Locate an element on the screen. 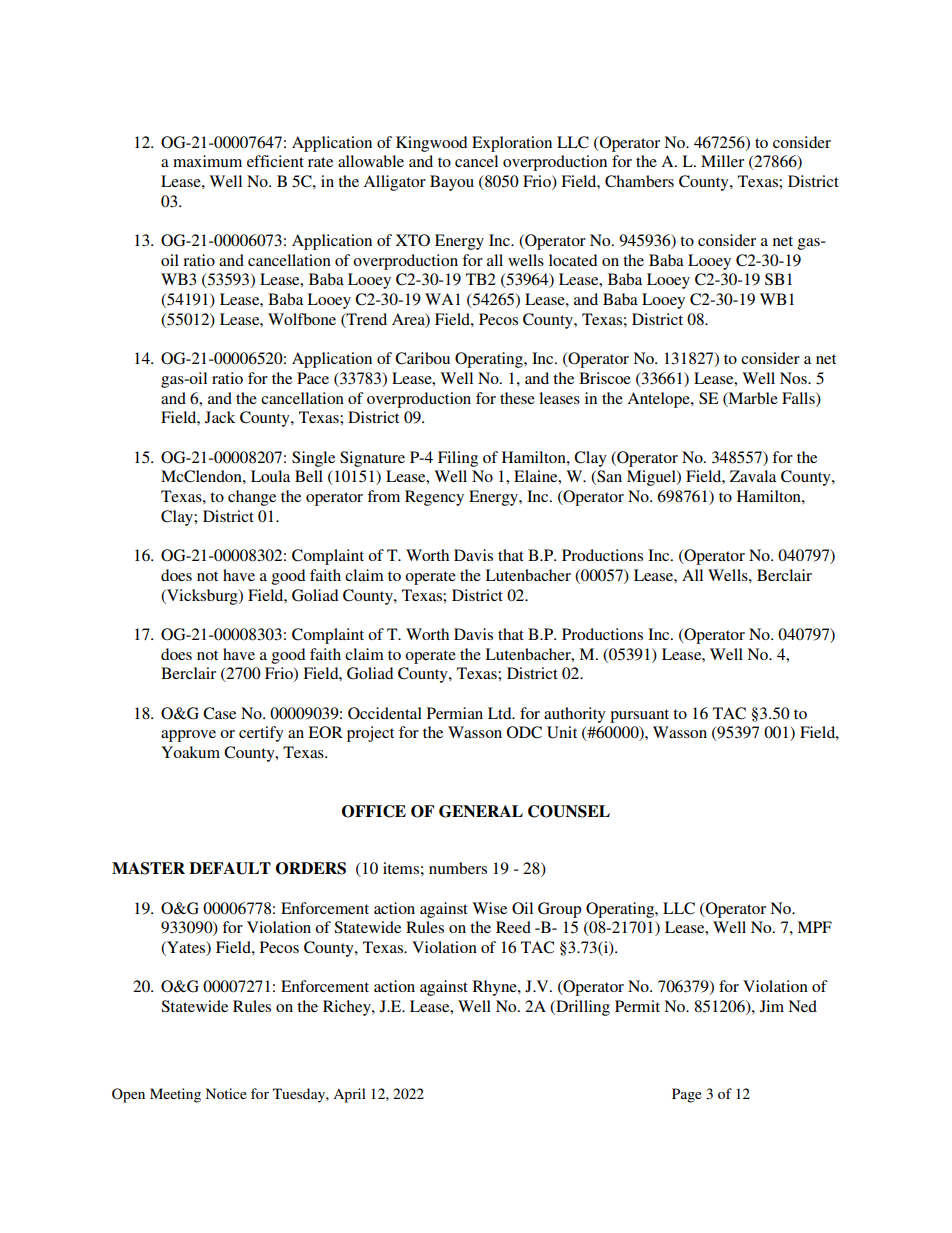  GENERAL is located at coordinates (481, 811).
